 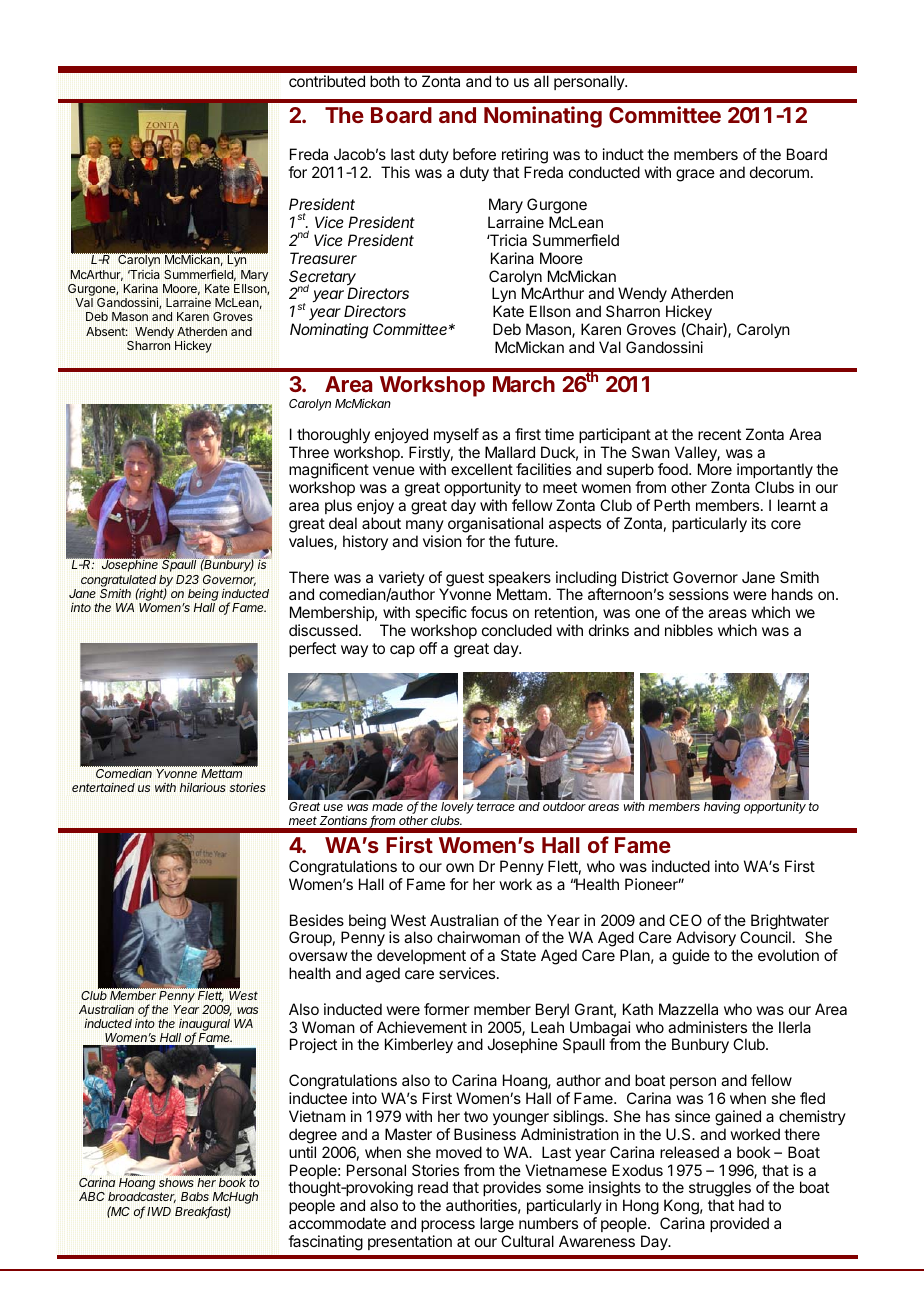 What do you see at coordinates (695, 175) in the image?
I see `grace` at bounding box center [695, 175].
